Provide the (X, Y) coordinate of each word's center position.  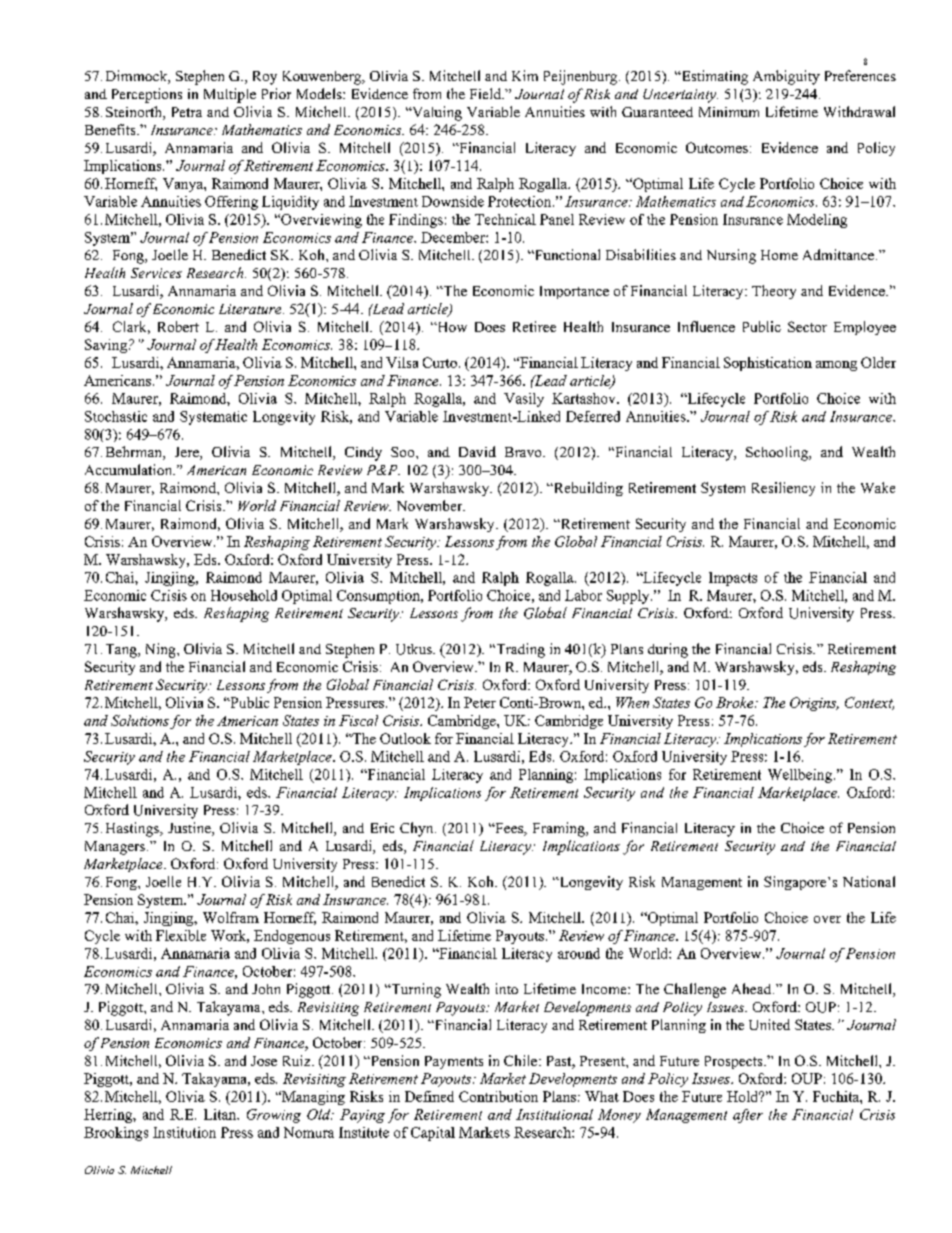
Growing (274, 1116)
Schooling (778, 453)
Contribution (498, 1096)
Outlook (405, 738)
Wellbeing (801, 776)
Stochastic (116, 416)
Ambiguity (786, 77)
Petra (187, 112)
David (477, 451)
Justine (190, 829)
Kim (525, 75)
